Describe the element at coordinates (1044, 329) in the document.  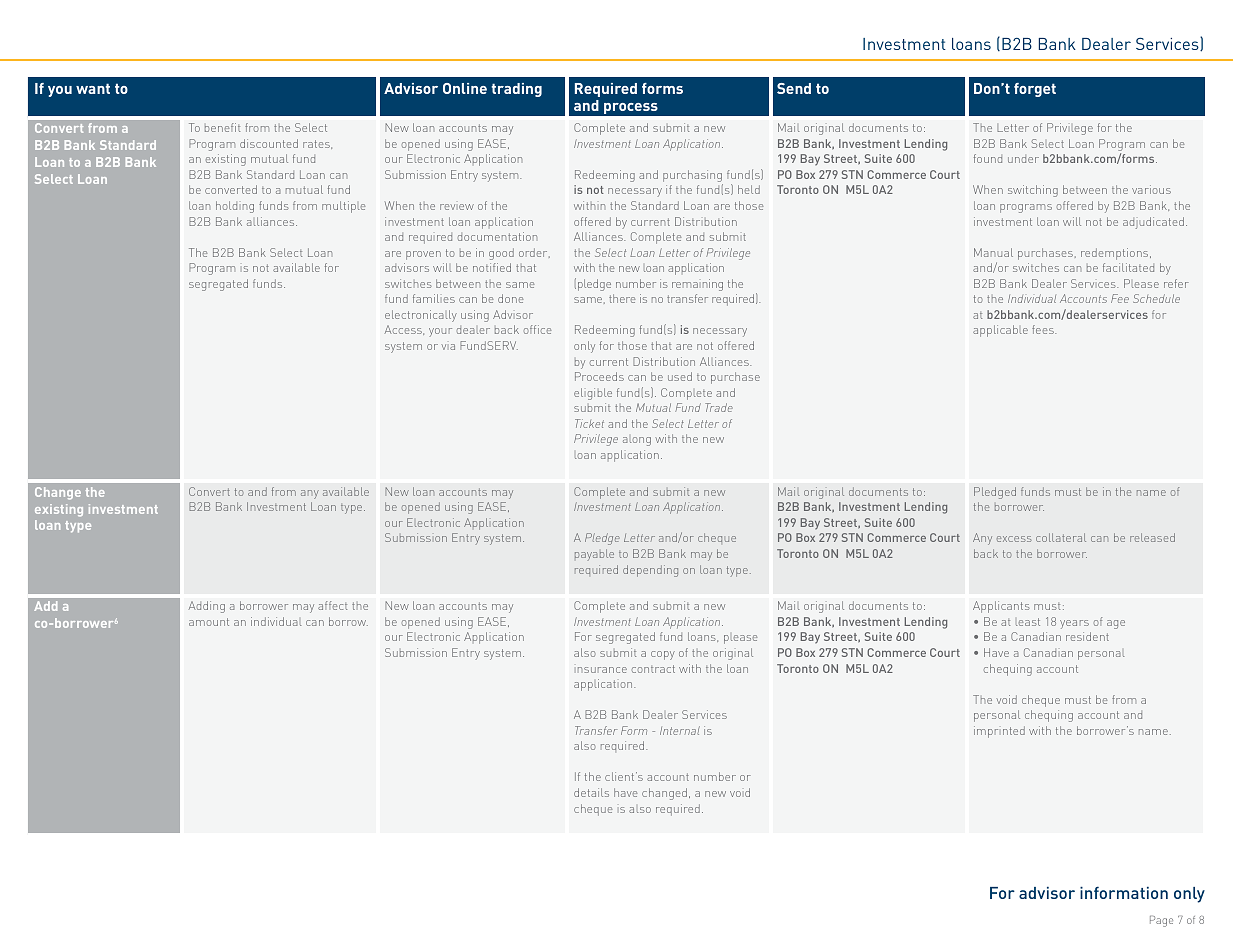
I see `fees` at that location.
